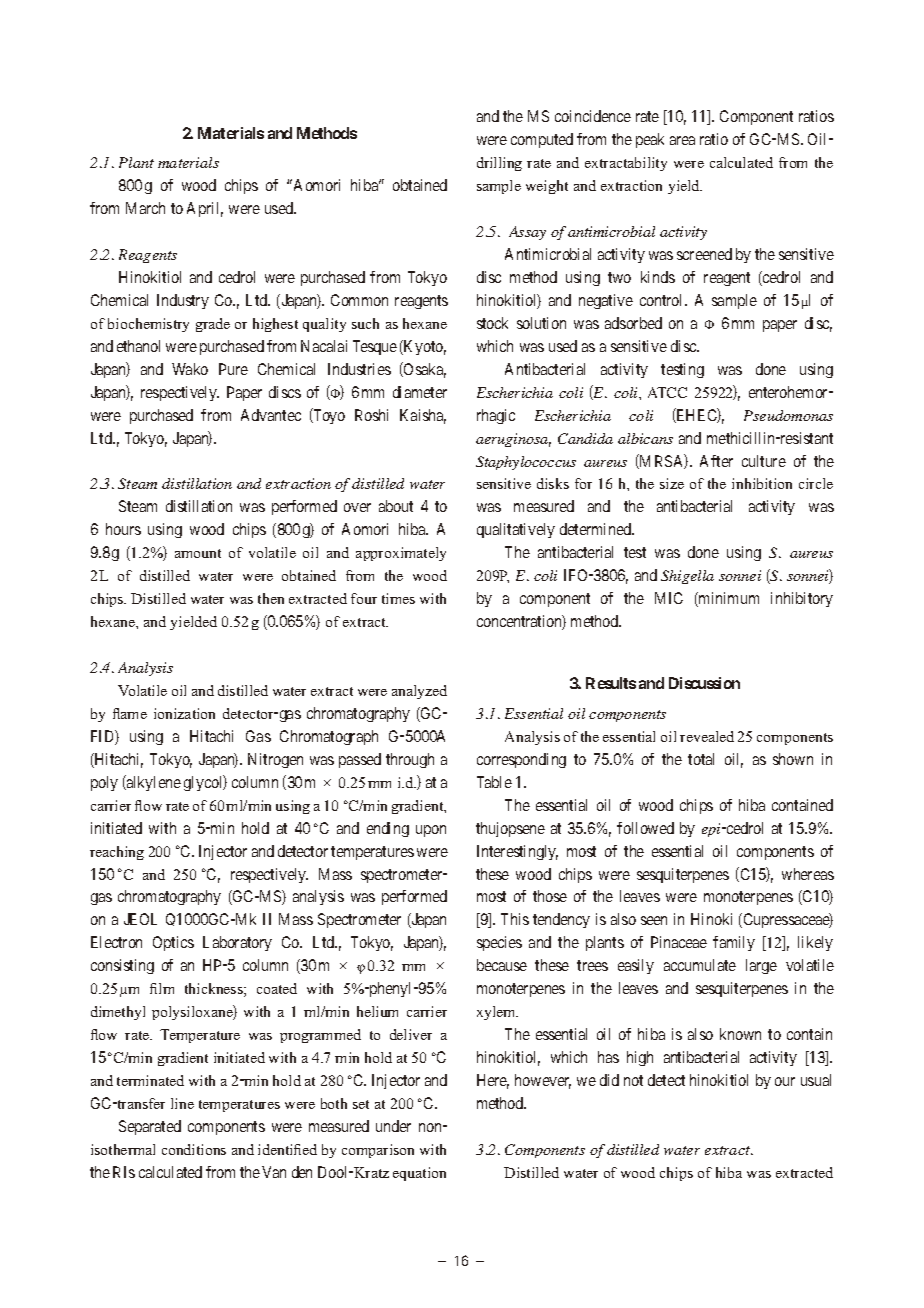 Image resolution: width=924 pixels, height=1308 pixels. Describe the element at coordinates (170, 1172) in the document. I see `calculated` at that location.
